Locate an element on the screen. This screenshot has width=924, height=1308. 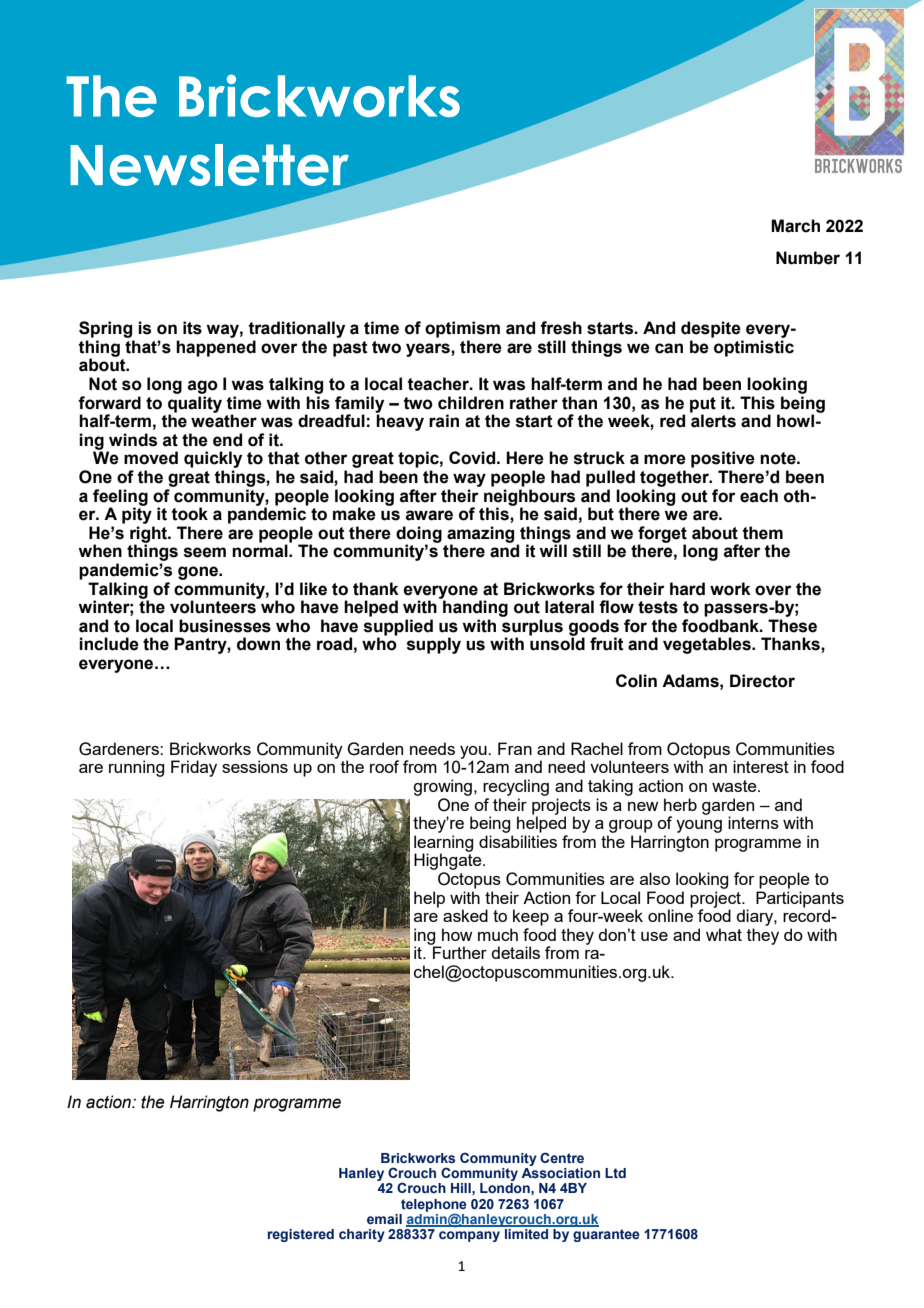
quality is located at coordinates (195, 405).
